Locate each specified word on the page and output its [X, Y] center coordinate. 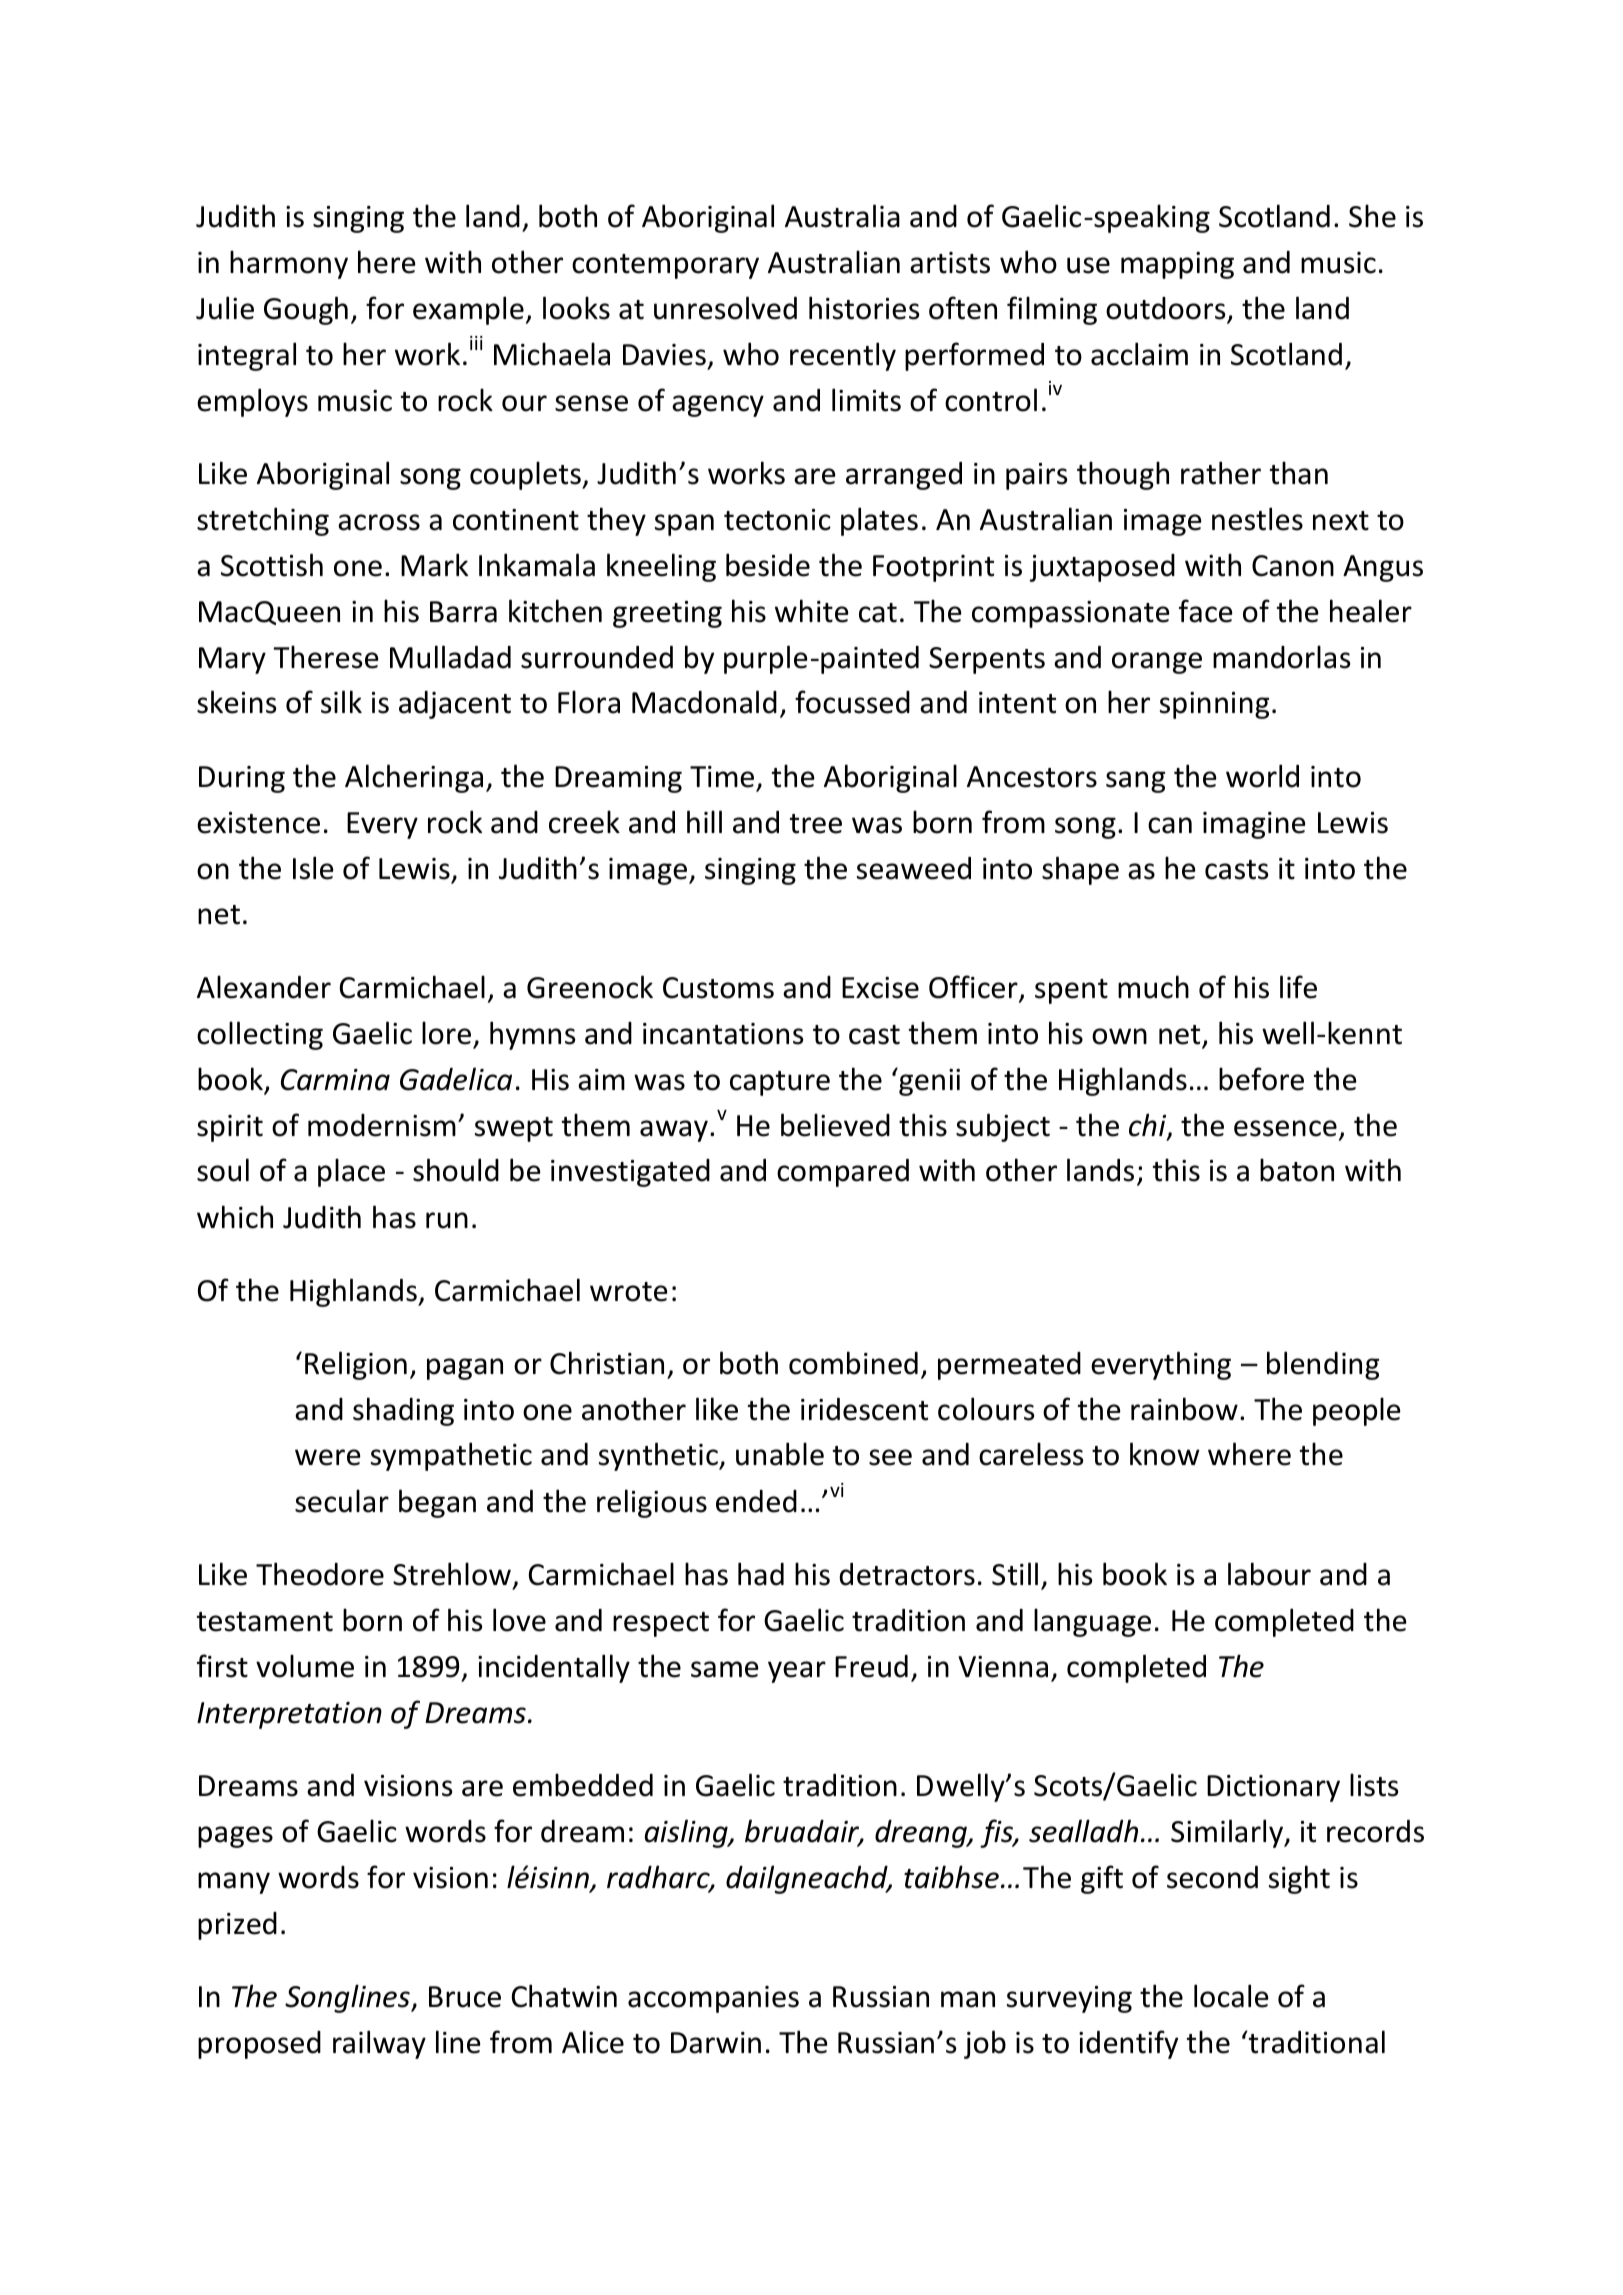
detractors [907, 1574]
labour [1269, 1574]
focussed [852, 702]
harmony [289, 264]
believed [835, 1125]
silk [341, 702]
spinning [1214, 705]
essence [1285, 1128]
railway [379, 2044]
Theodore [320, 1574]
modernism [382, 1125]
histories [864, 308]
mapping [1177, 265]
